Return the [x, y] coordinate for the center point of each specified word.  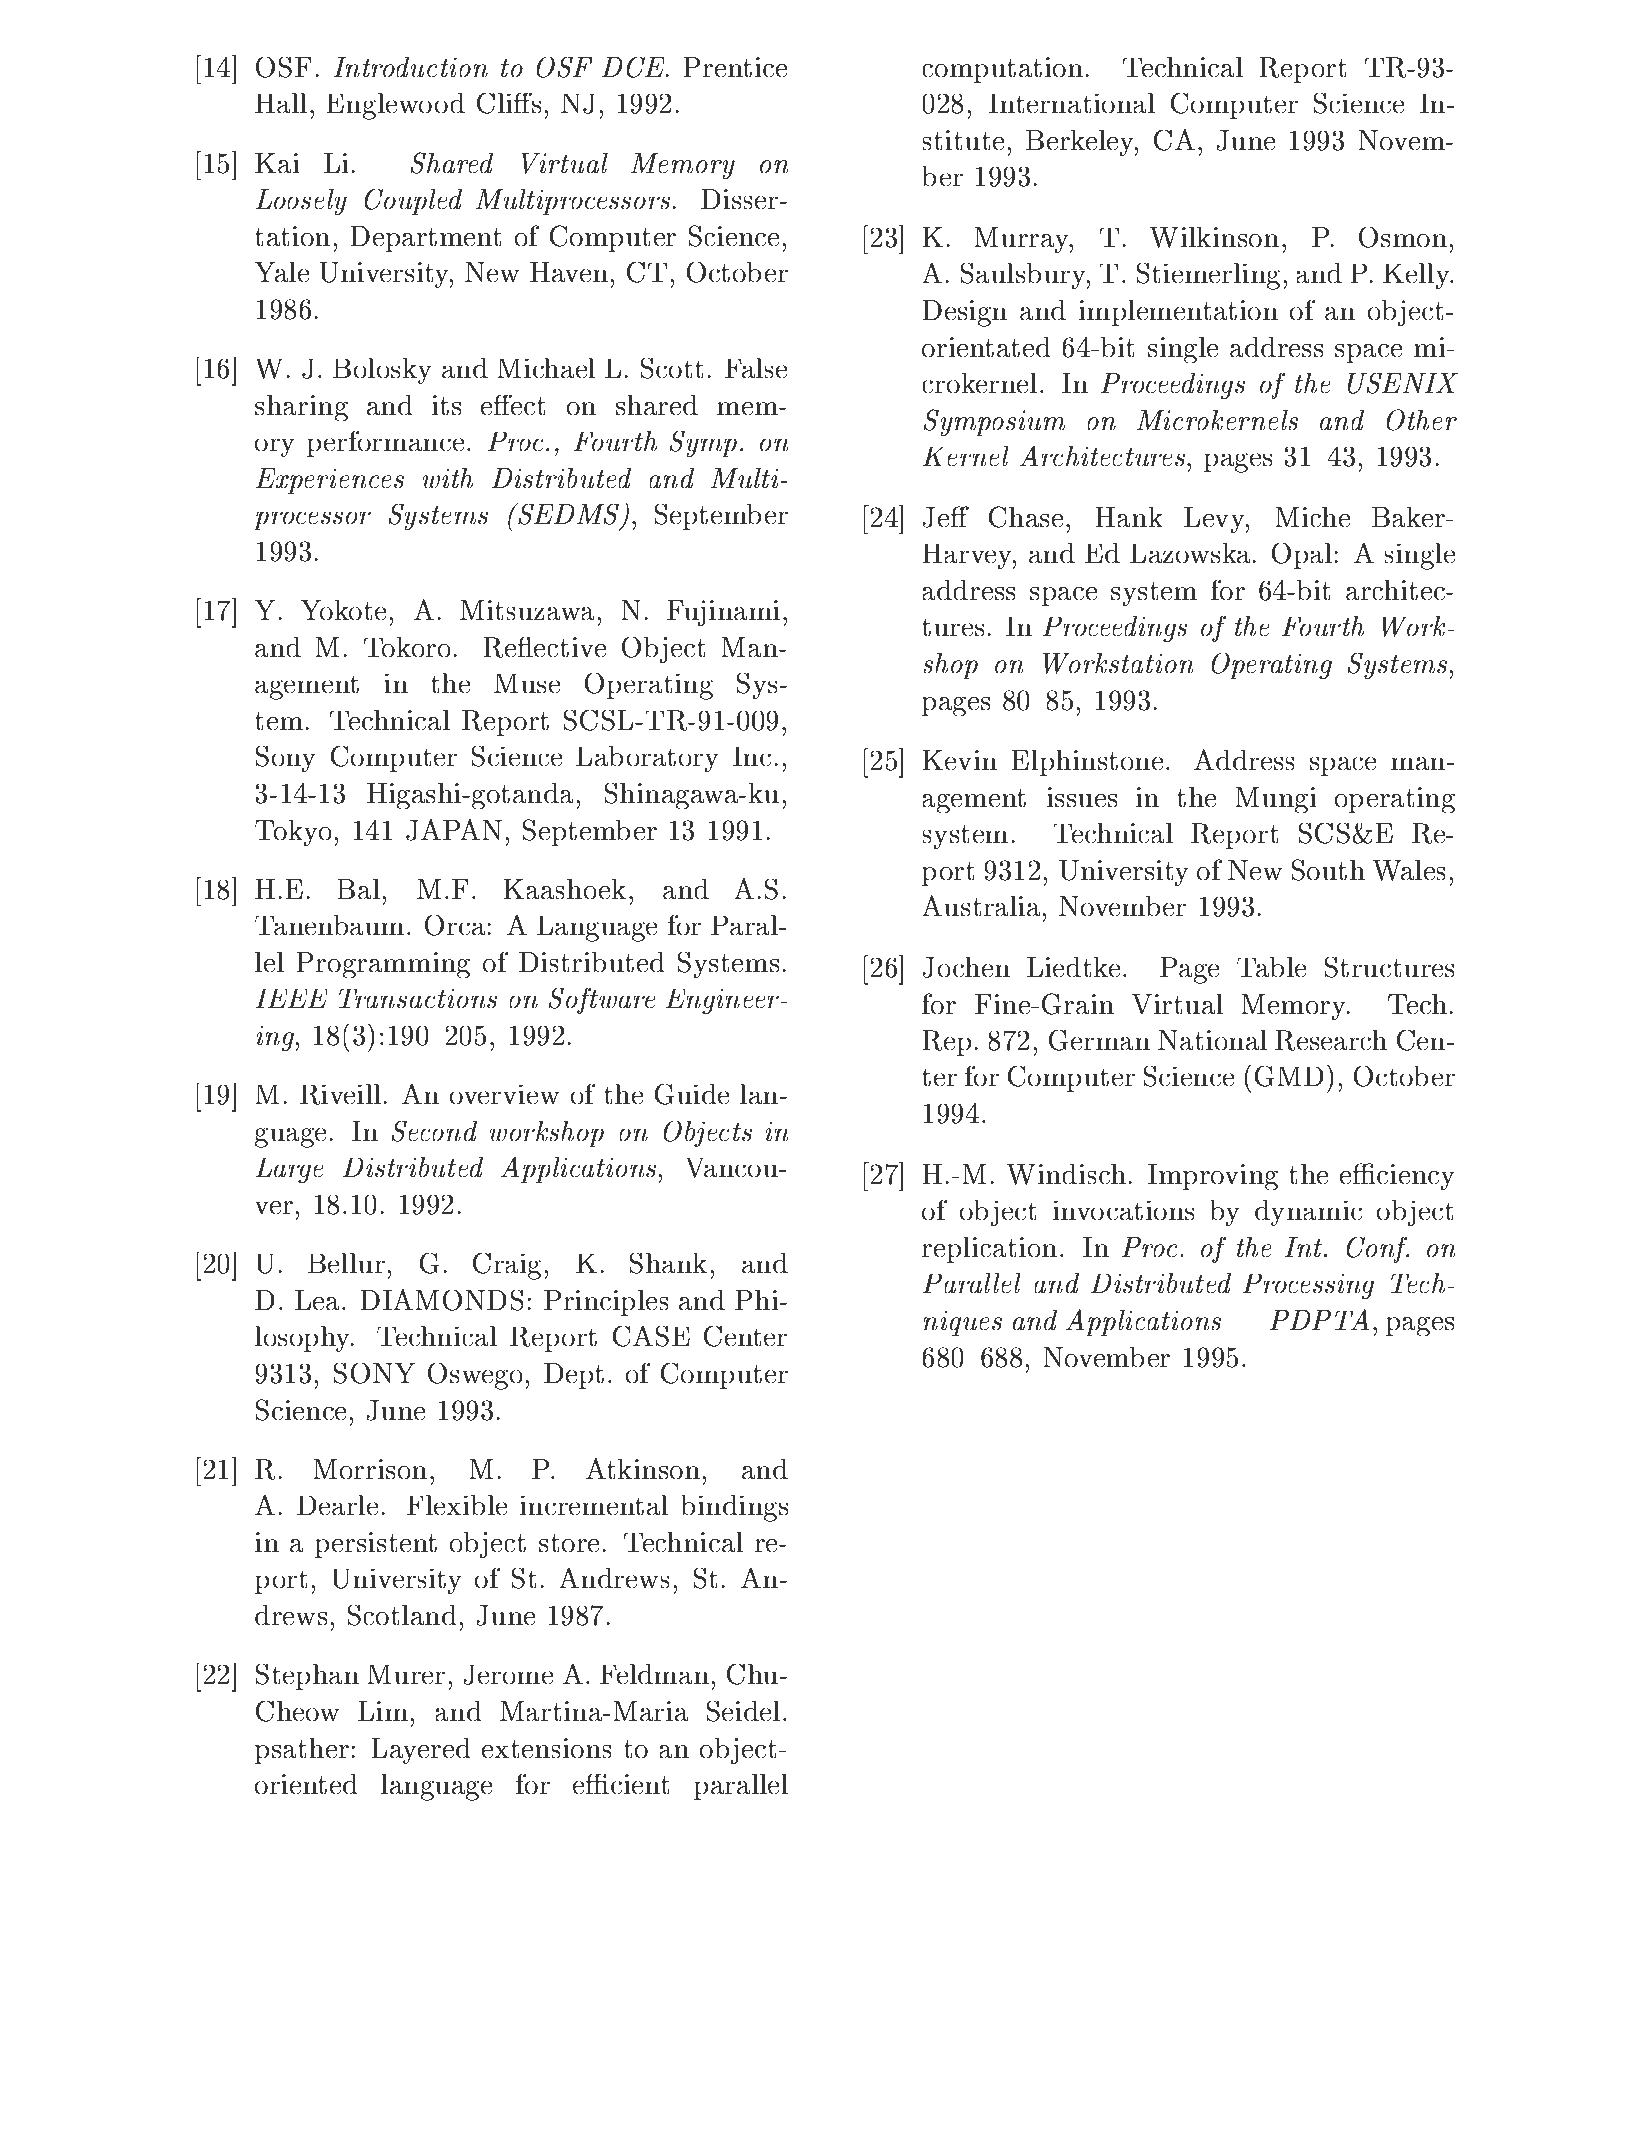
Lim [383, 1711]
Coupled [413, 202]
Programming [383, 965]
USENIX [1403, 383]
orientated [986, 347]
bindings [734, 1508]
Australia [981, 906]
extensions [547, 1748]
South [1328, 870]
